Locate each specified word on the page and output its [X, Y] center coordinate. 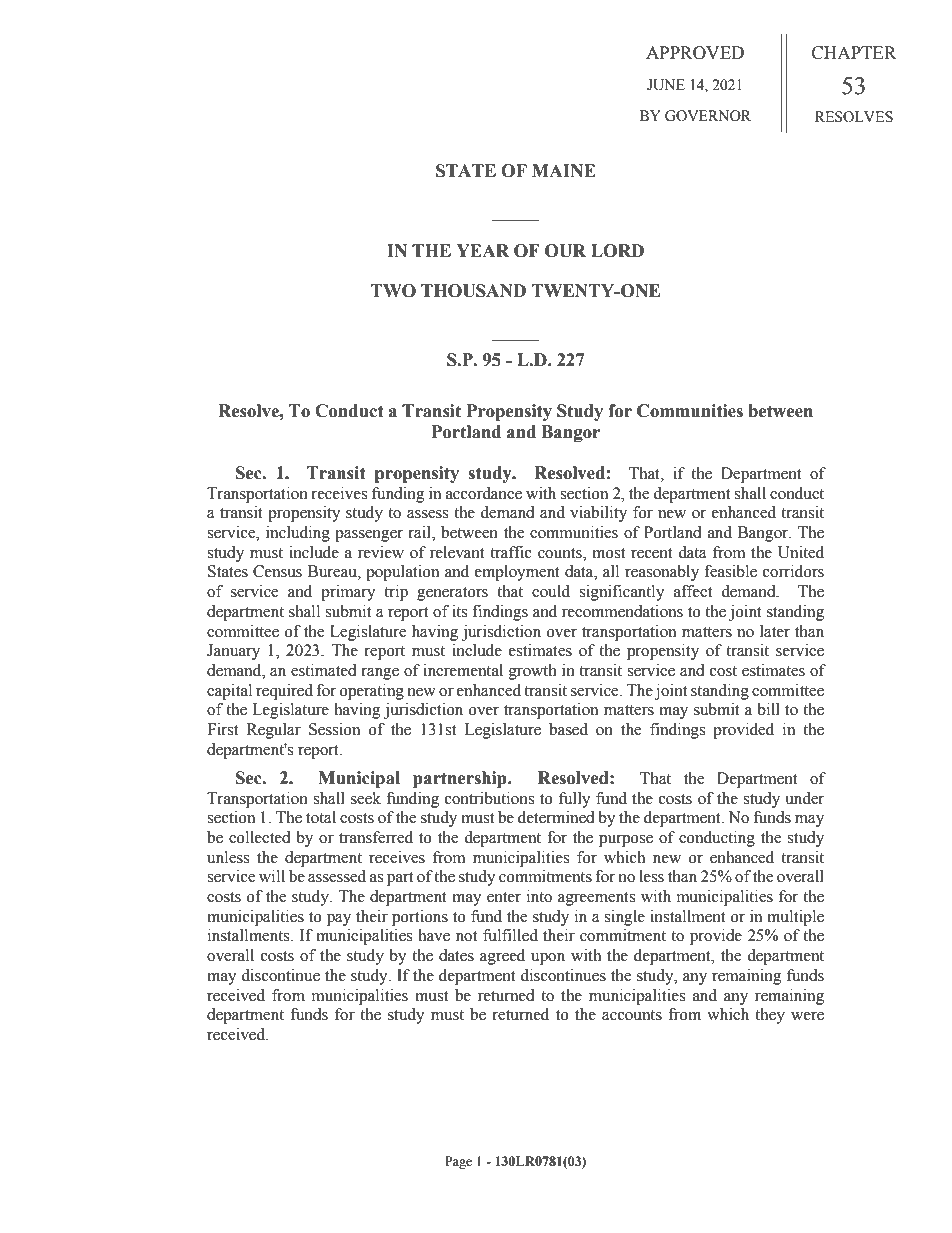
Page [458, 1162]
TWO [393, 291]
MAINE [564, 170]
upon [548, 959]
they [770, 1016]
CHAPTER [854, 53]
